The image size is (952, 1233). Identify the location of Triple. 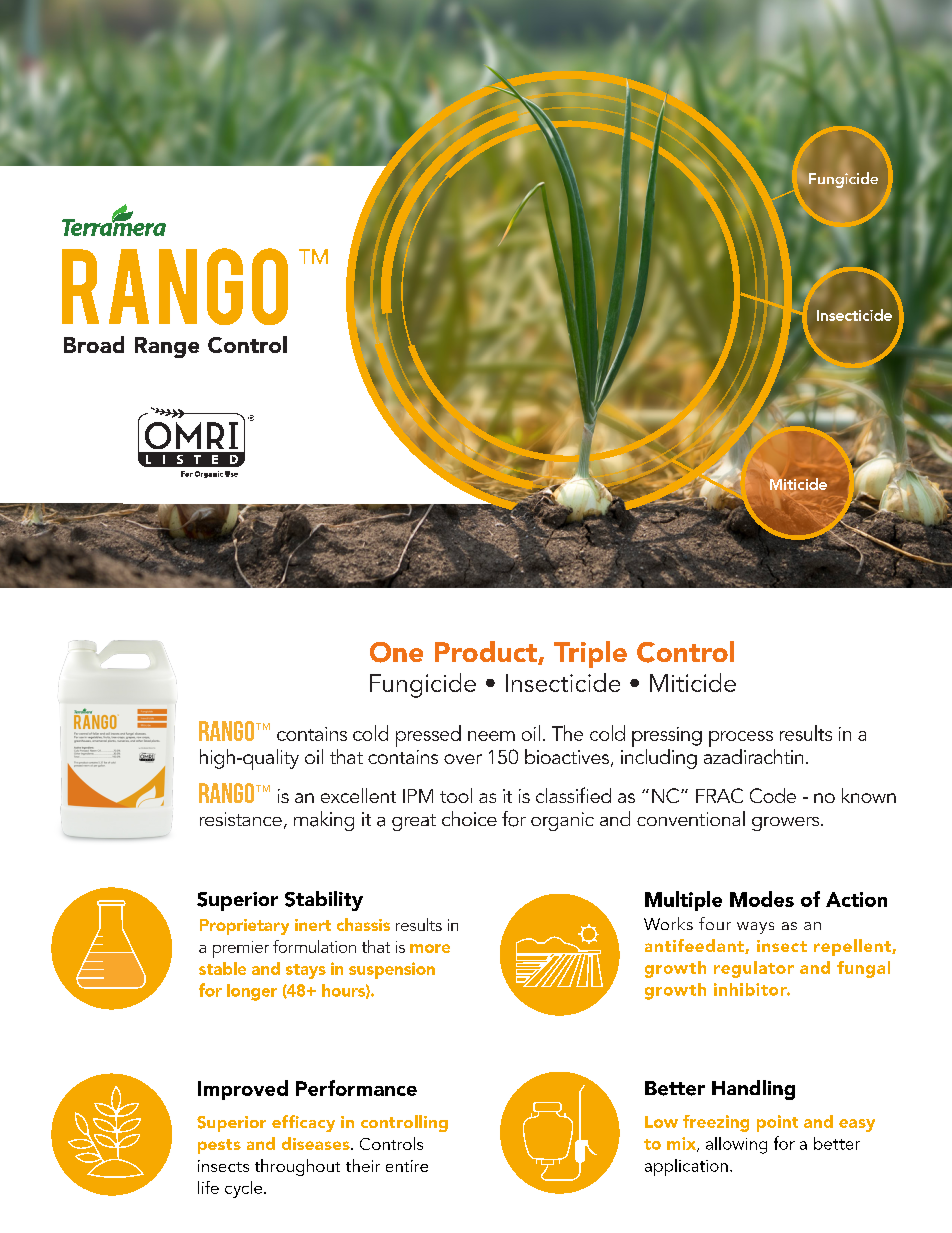
(590, 654).
